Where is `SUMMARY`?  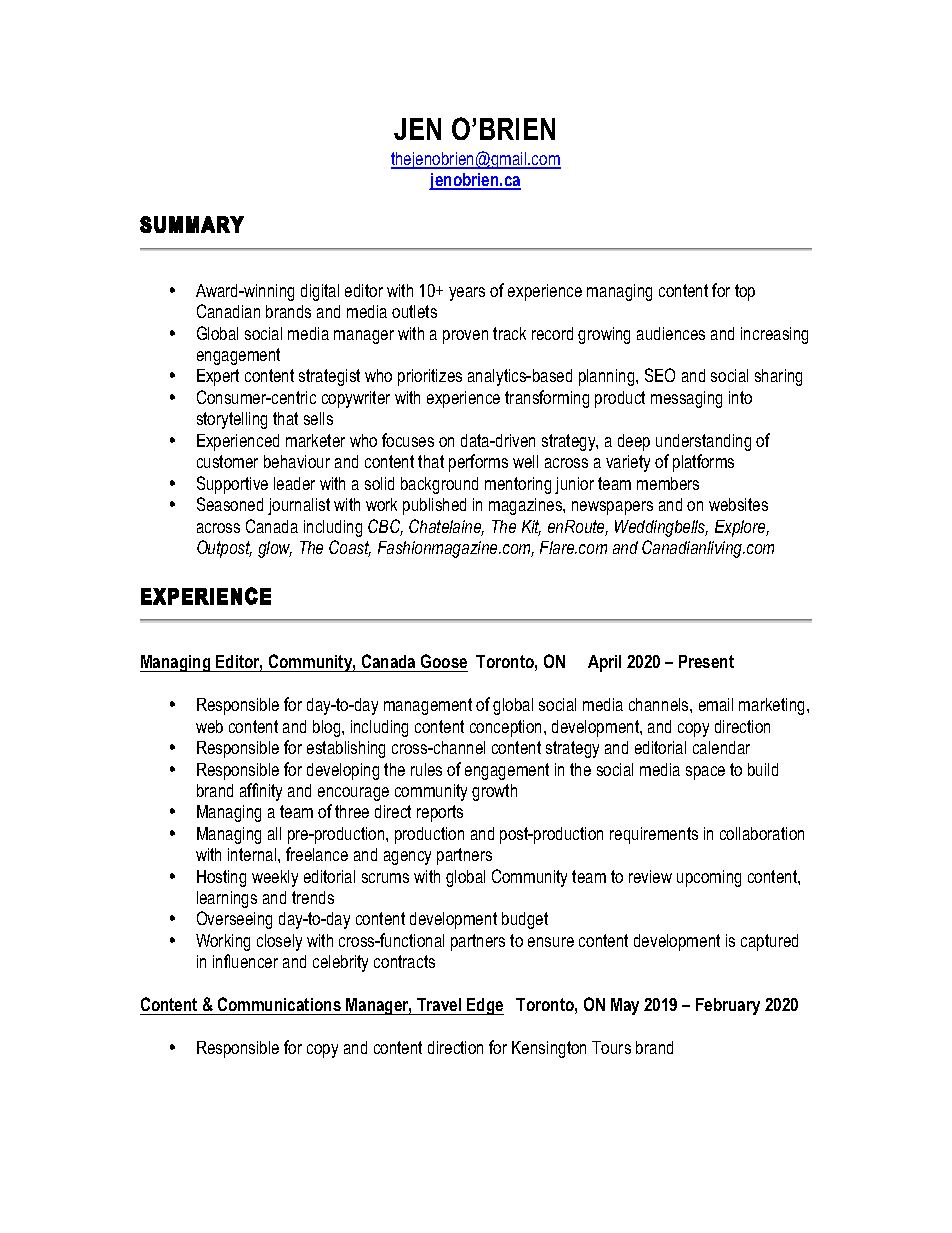
SUMMARY is located at coordinates (192, 224).
